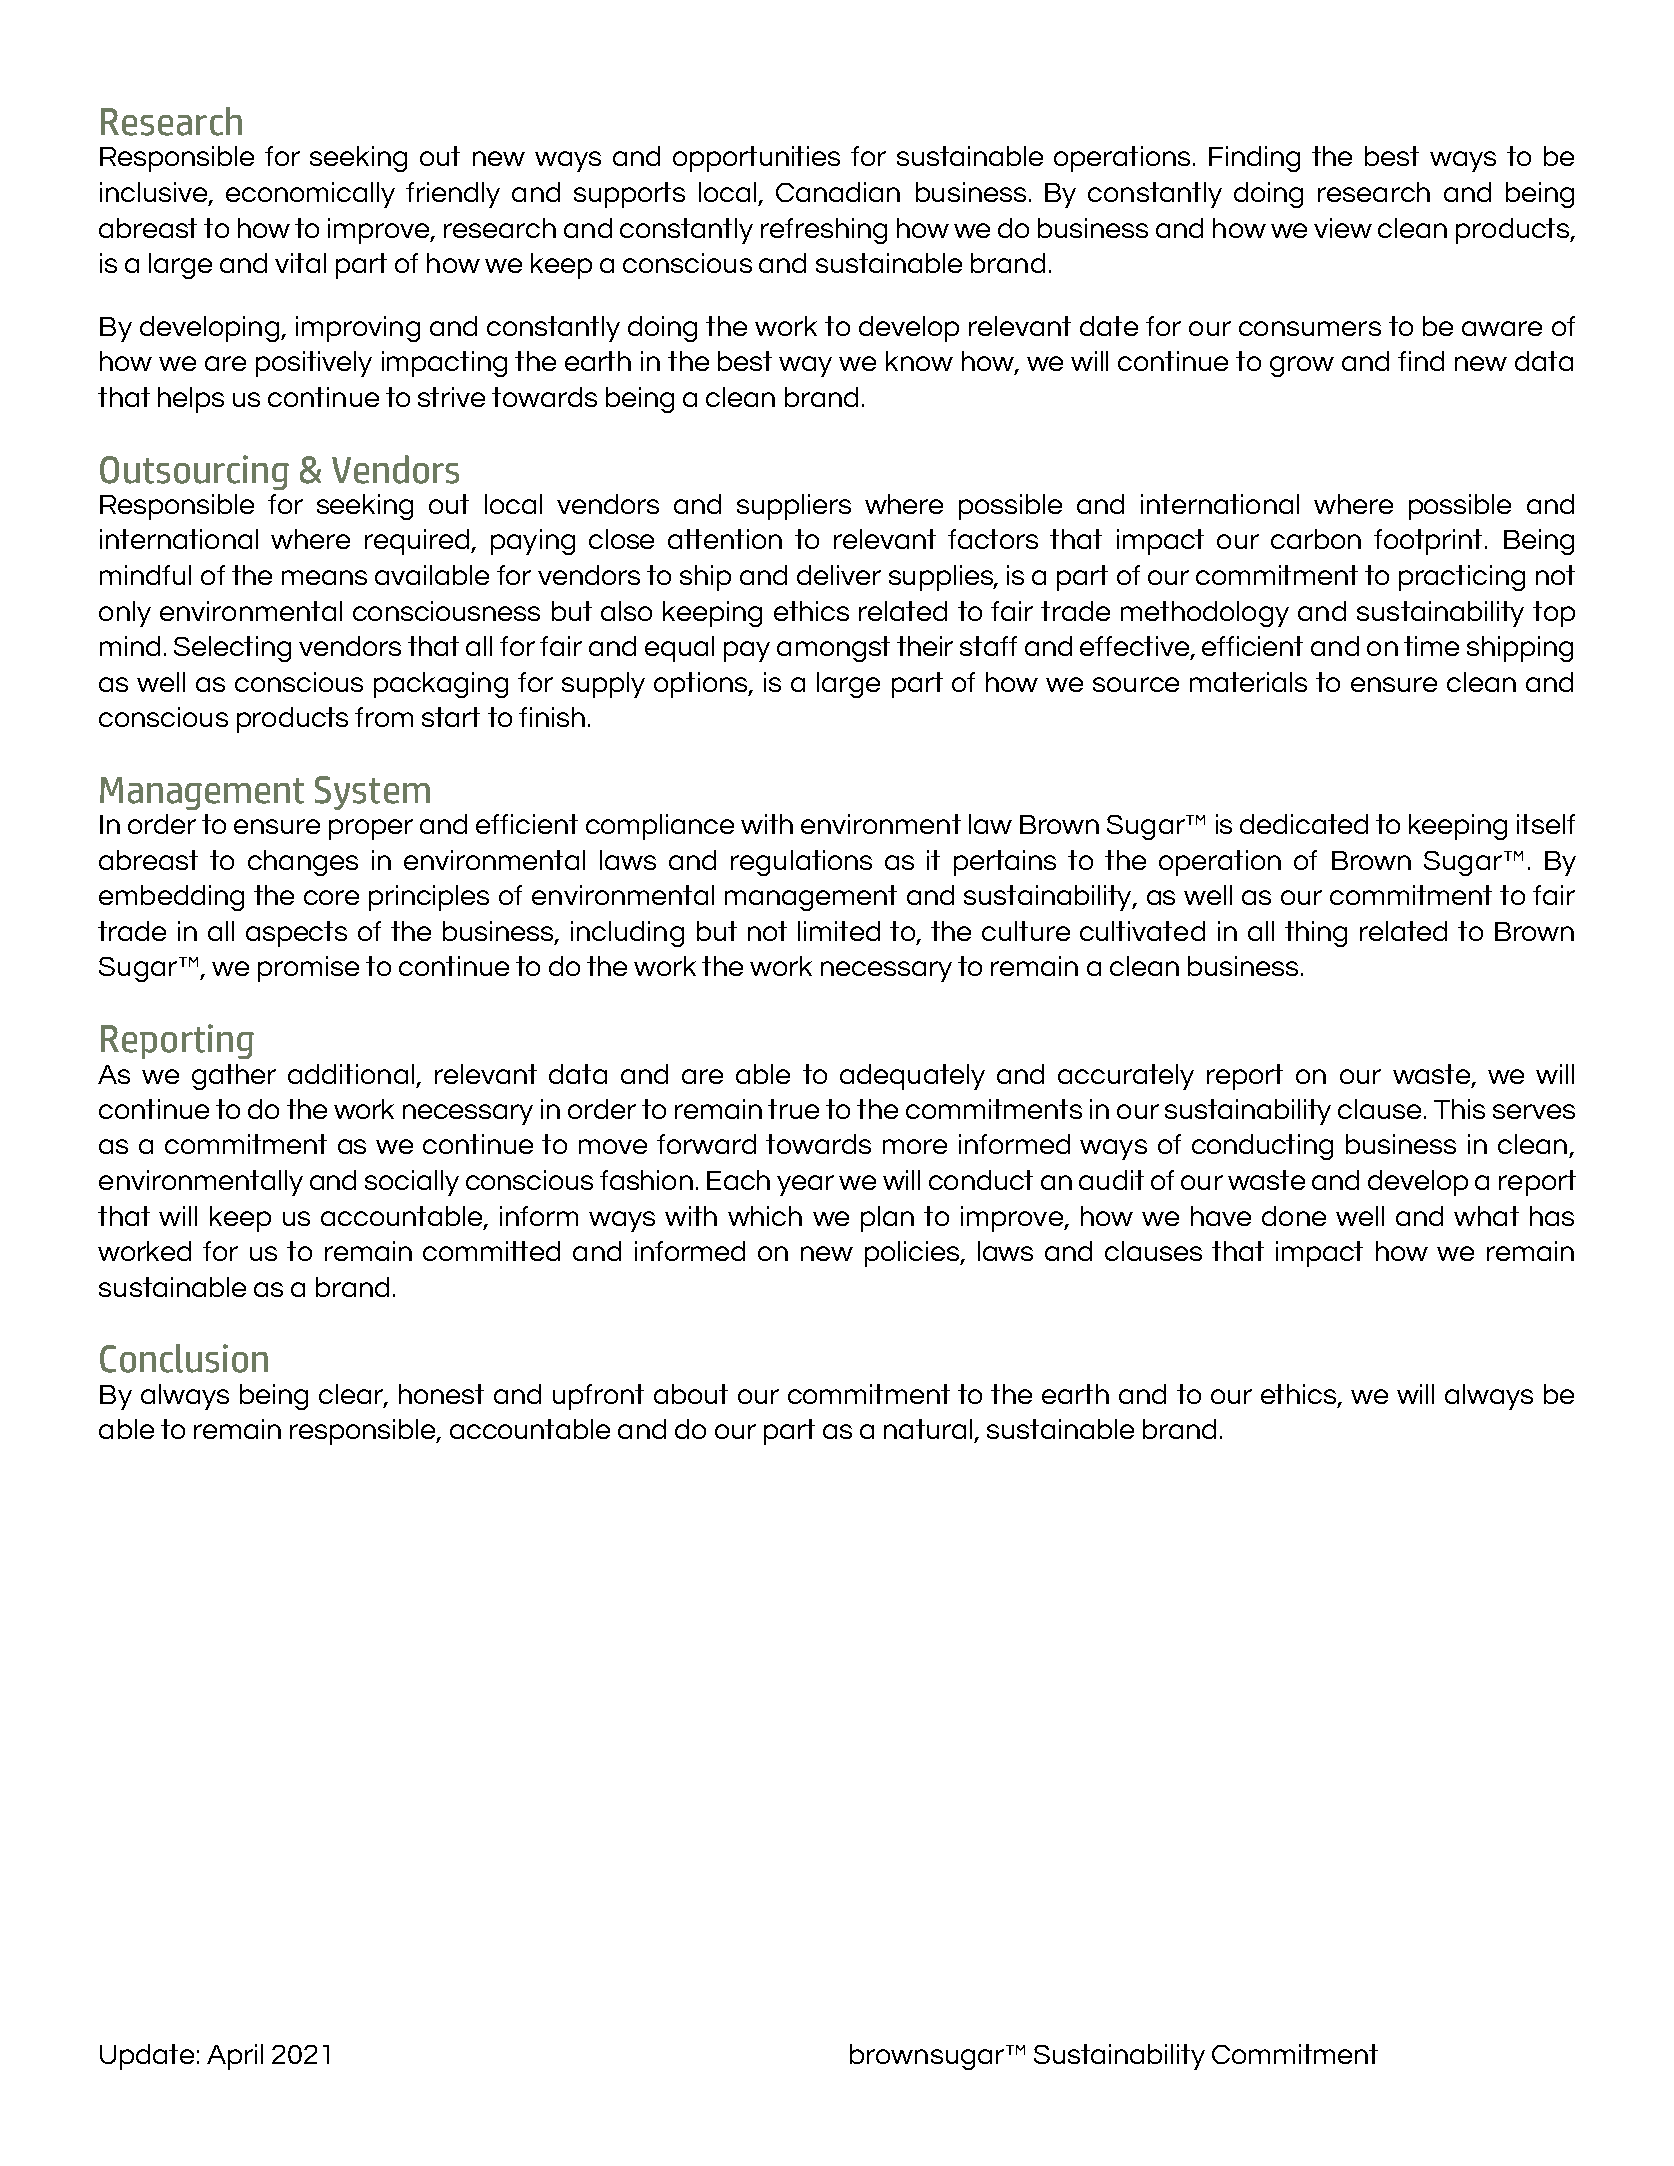 The image size is (1674, 2166). What do you see at coordinates (351, 1074) in the document?
I see `additional` at bounding box center [351, 1074].
